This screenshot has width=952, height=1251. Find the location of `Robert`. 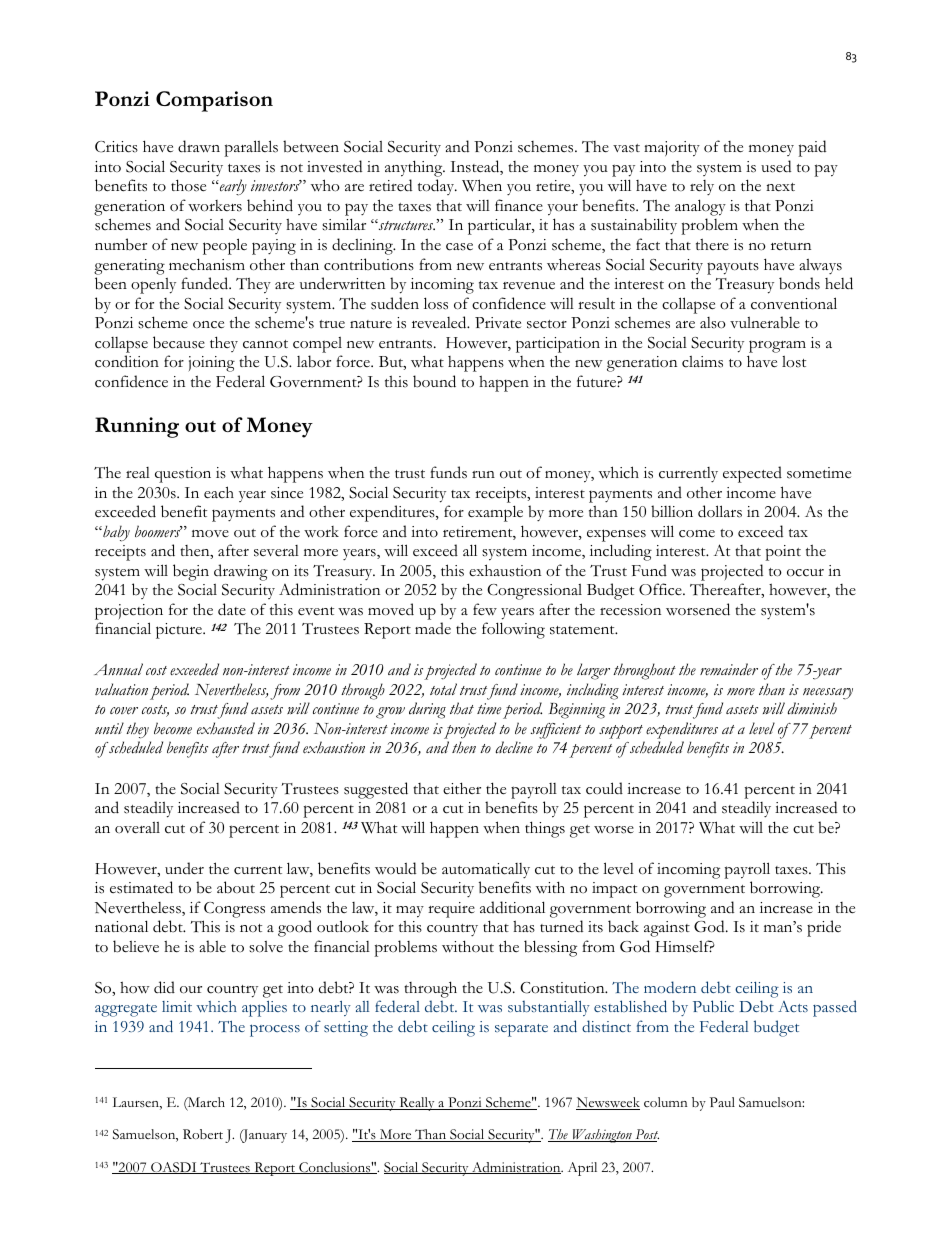

Robert is located at coordinates (203, 1134).
